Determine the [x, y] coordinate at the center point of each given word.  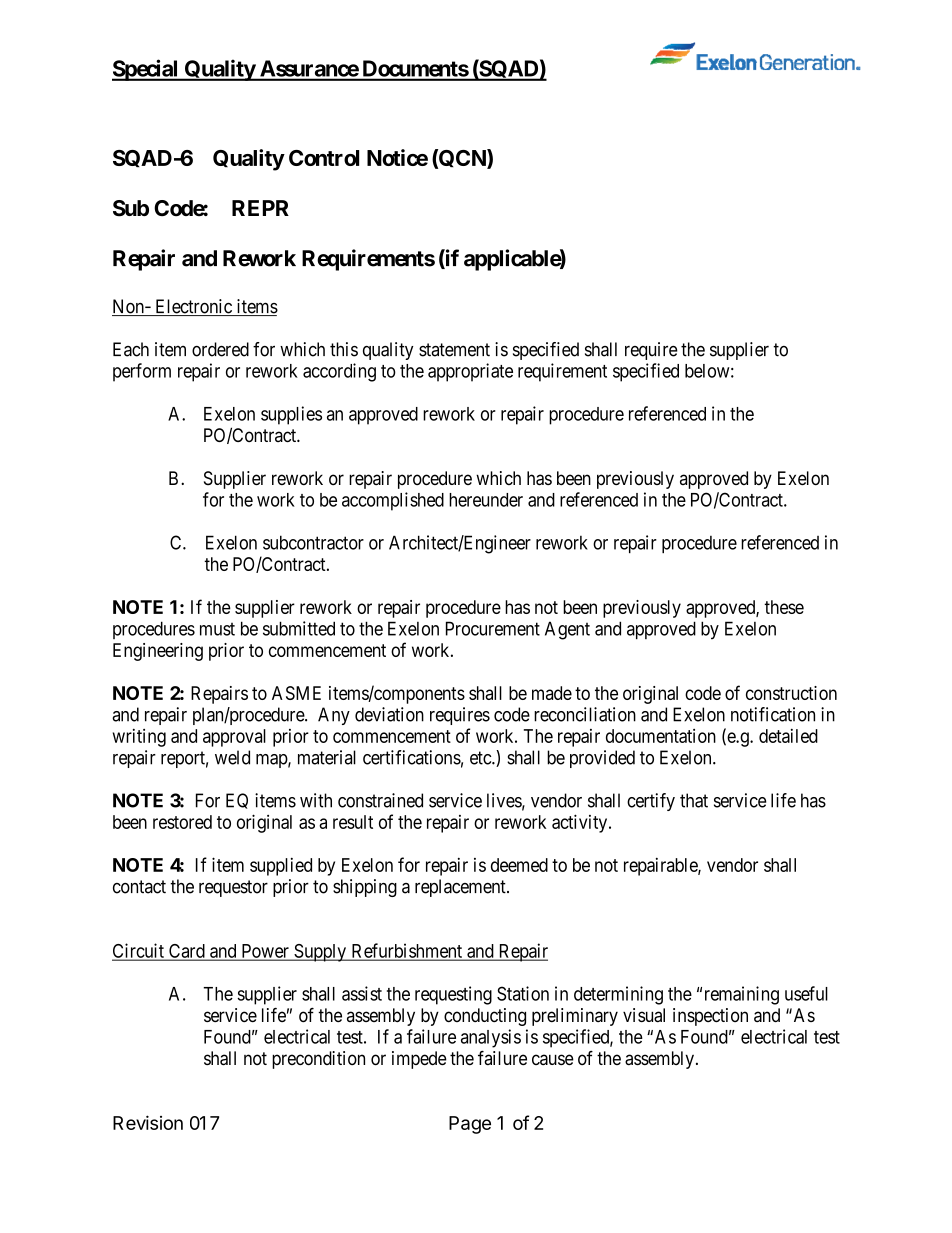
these [784, 607]
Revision [148, 1122]
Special [146, 70]
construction [791, 693]
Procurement [493, 628]
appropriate [470, 372]
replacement [461, 888]
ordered [220, 349]
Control [324, 158]
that [694, 800]
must [217, 629]
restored [182, 822]
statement [454, 350]
